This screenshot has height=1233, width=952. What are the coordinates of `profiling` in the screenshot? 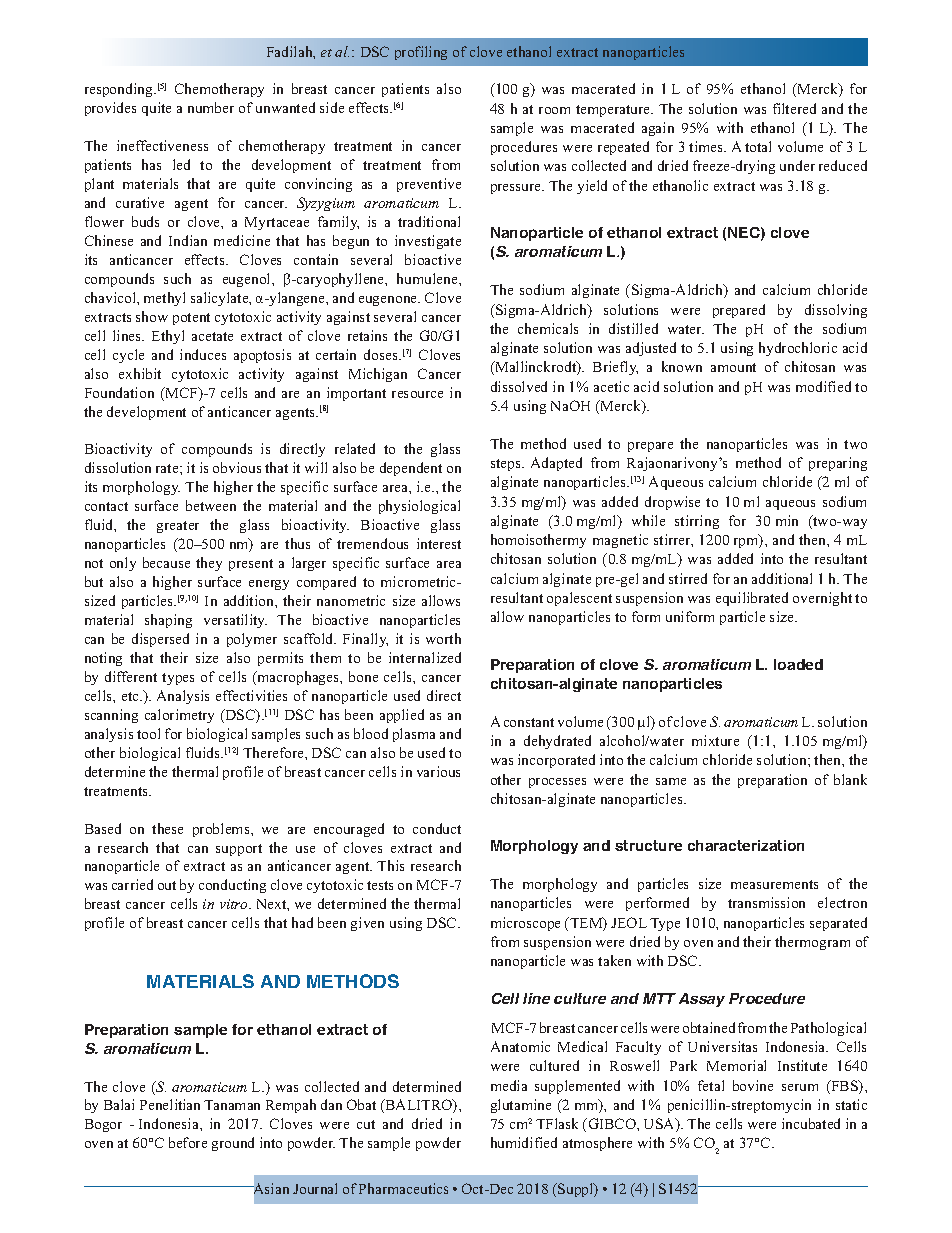 It's located at (421, 53).
